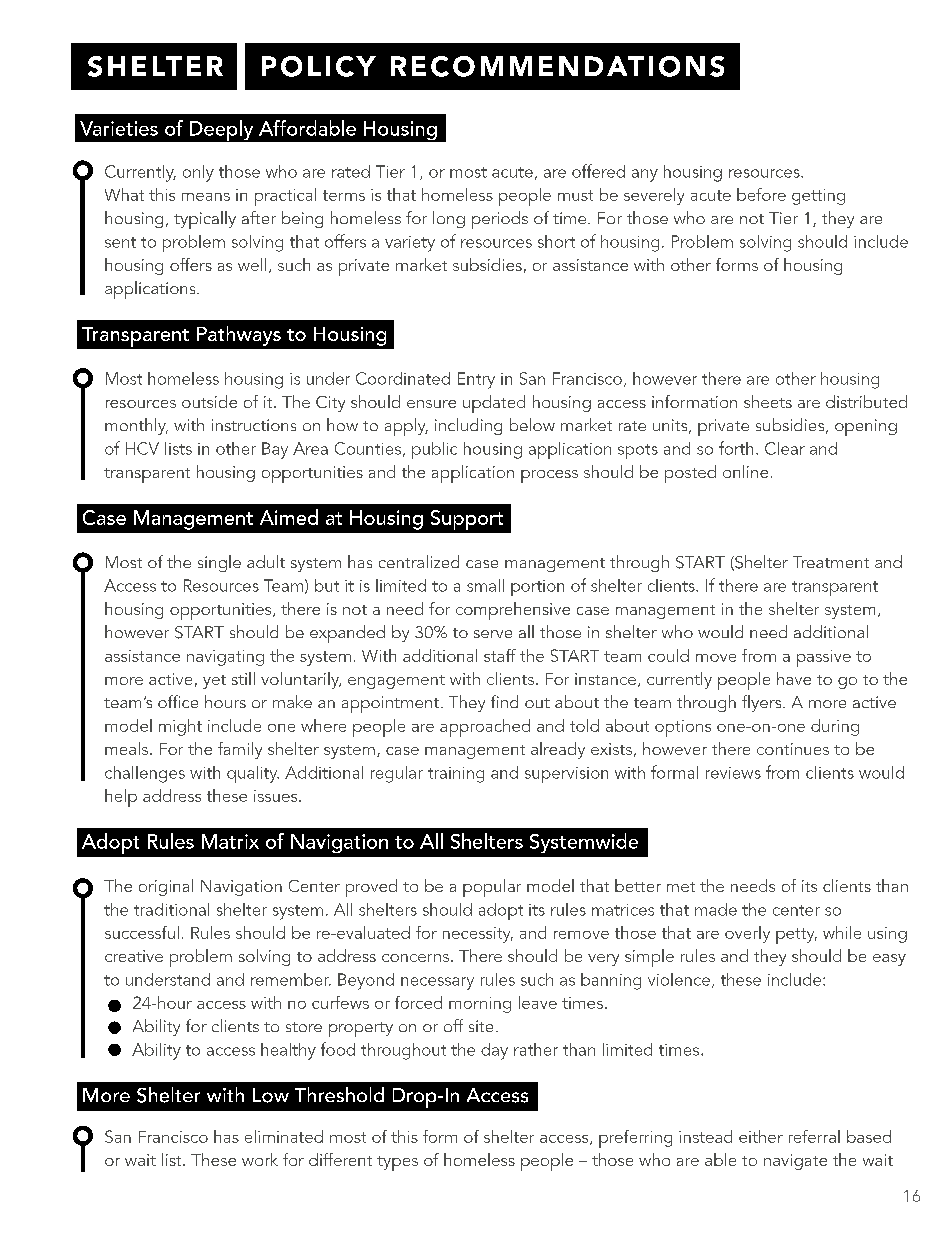 This document has width=952, height=1233. Describe the element at coordinates (198, 173) in the document. I see `only` at that location.
